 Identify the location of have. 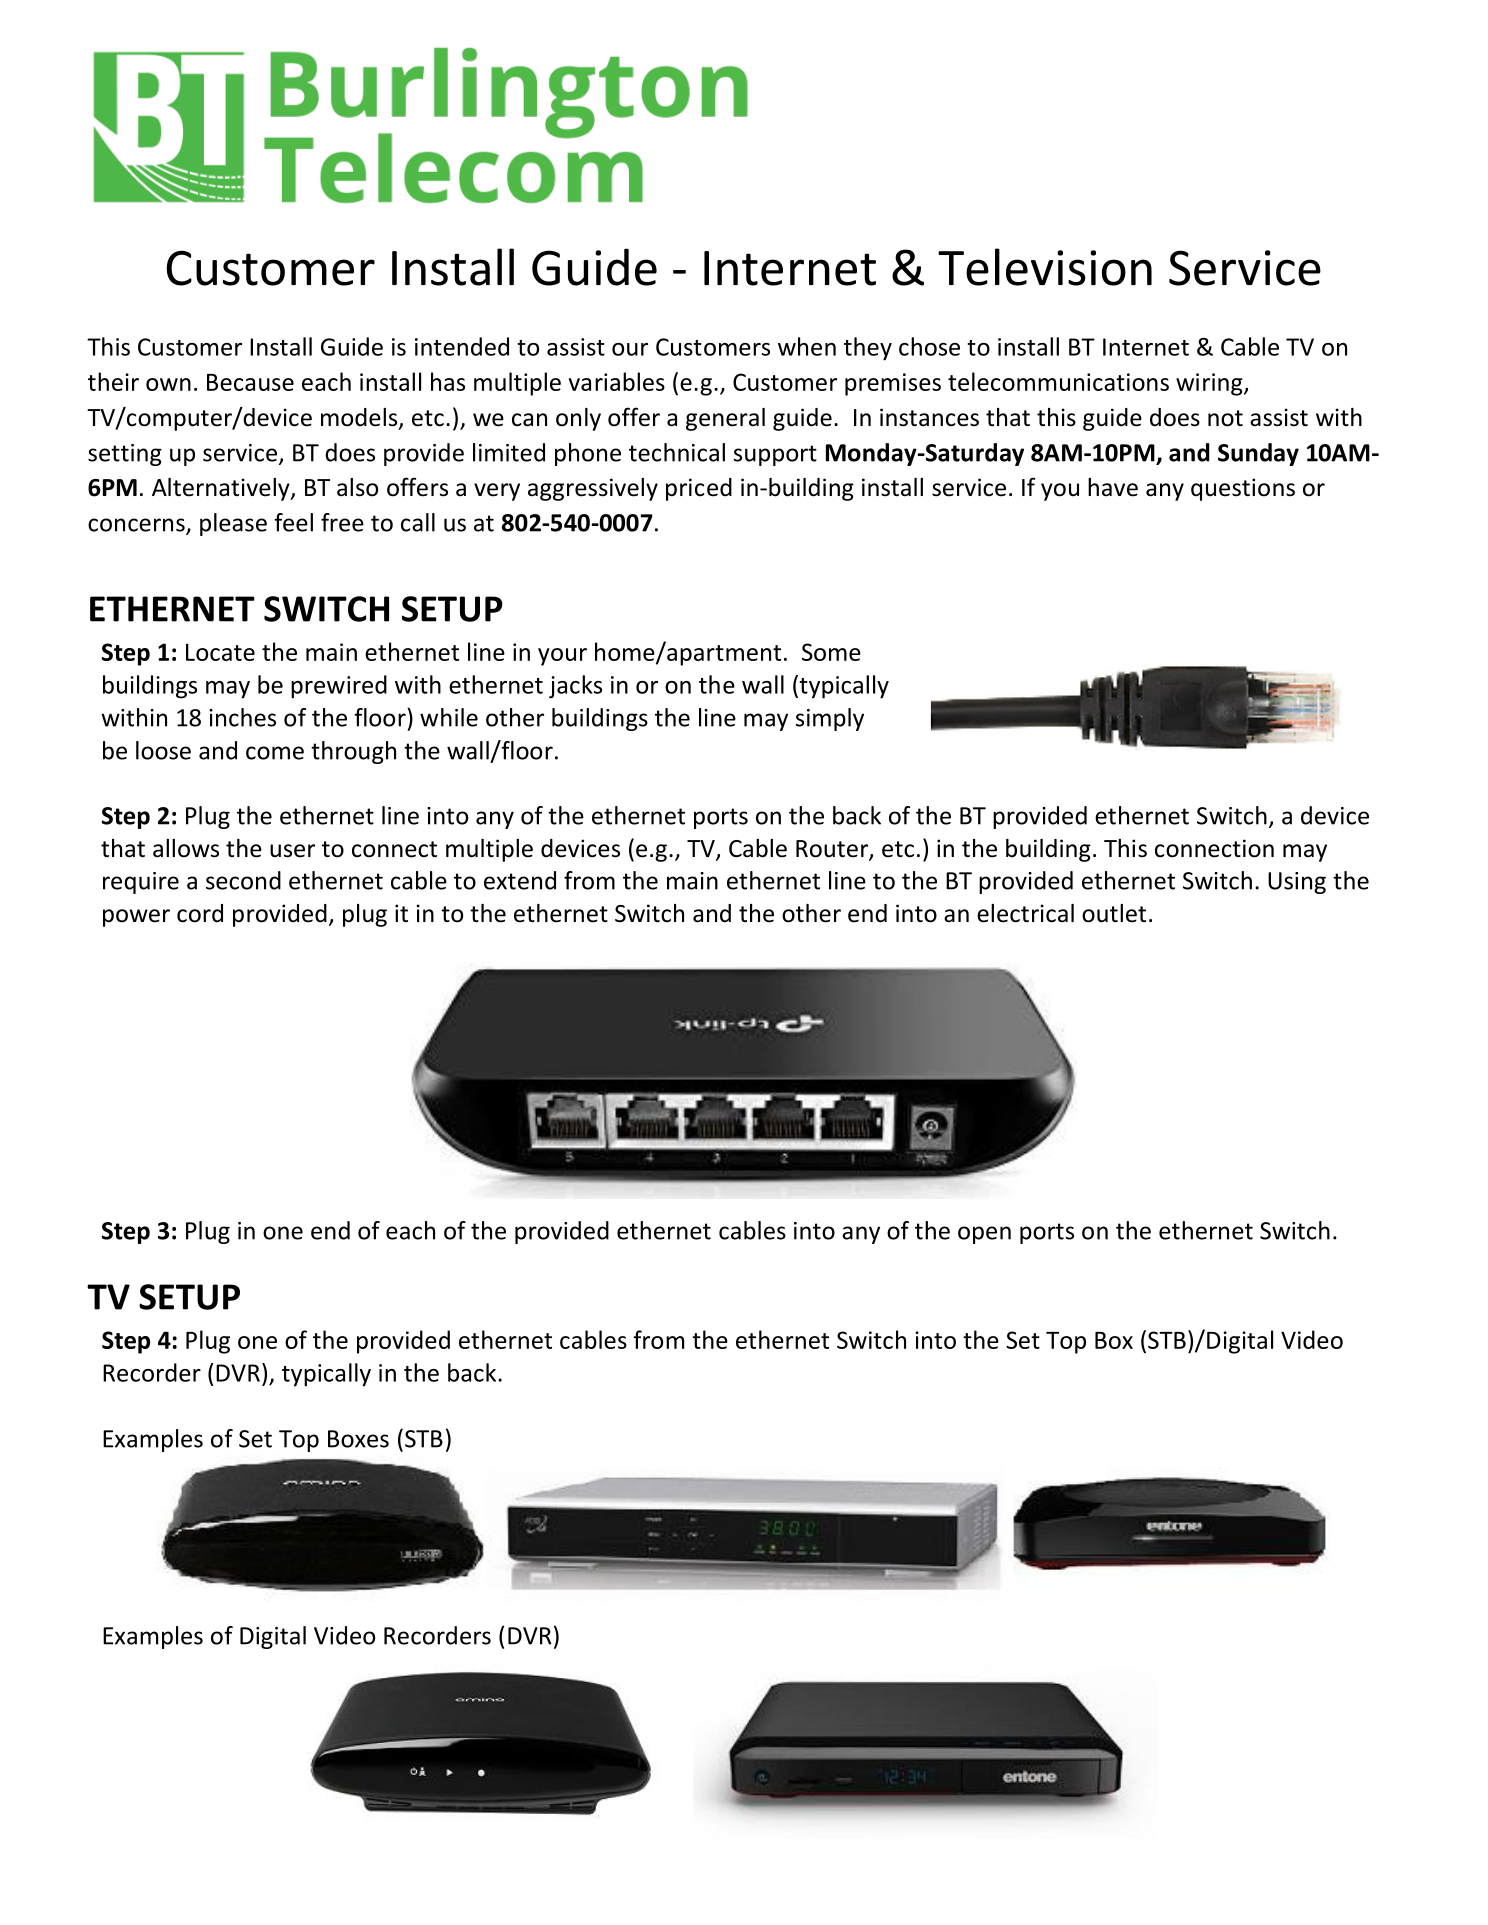
(1113, 487).
